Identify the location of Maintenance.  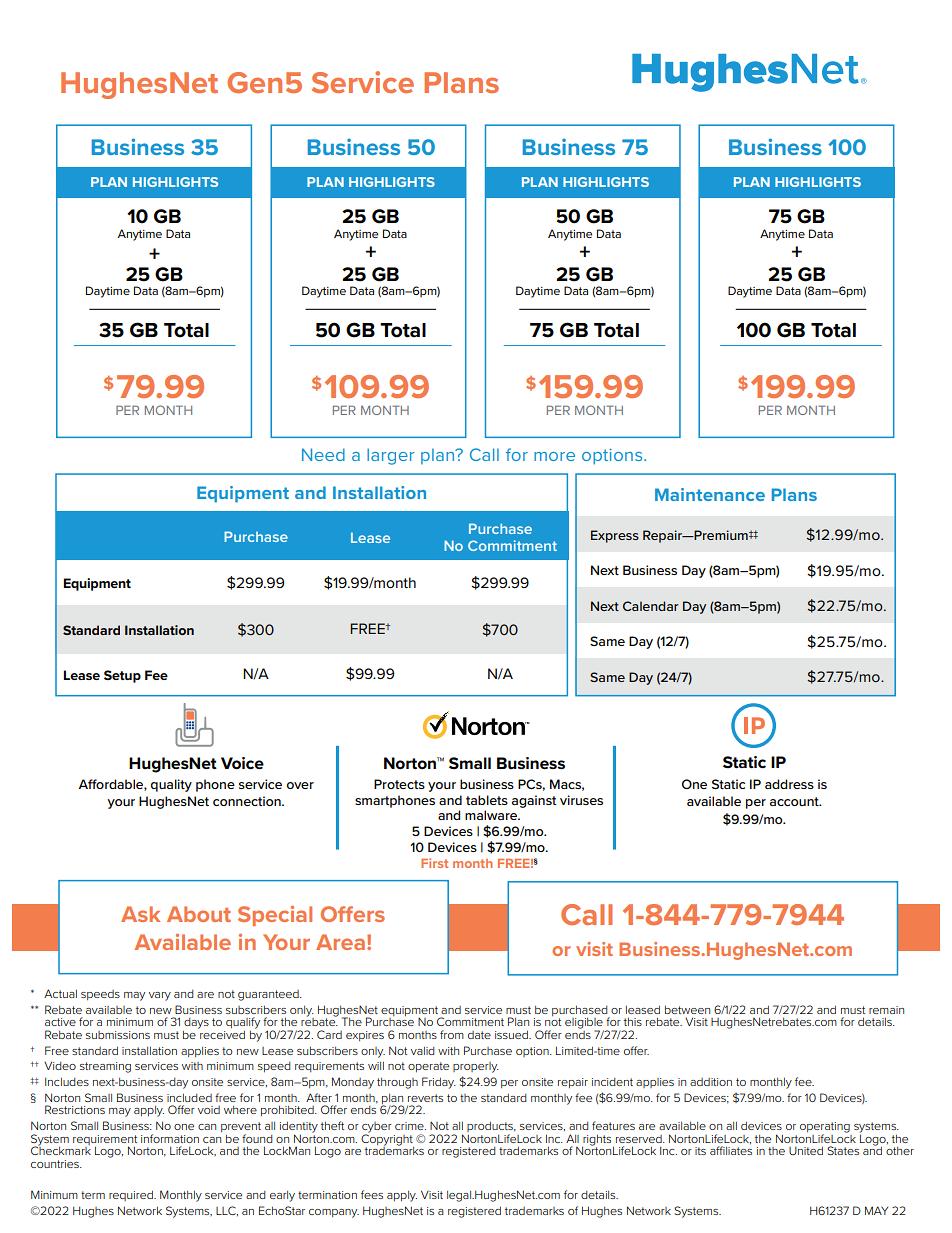
(710, 494).
